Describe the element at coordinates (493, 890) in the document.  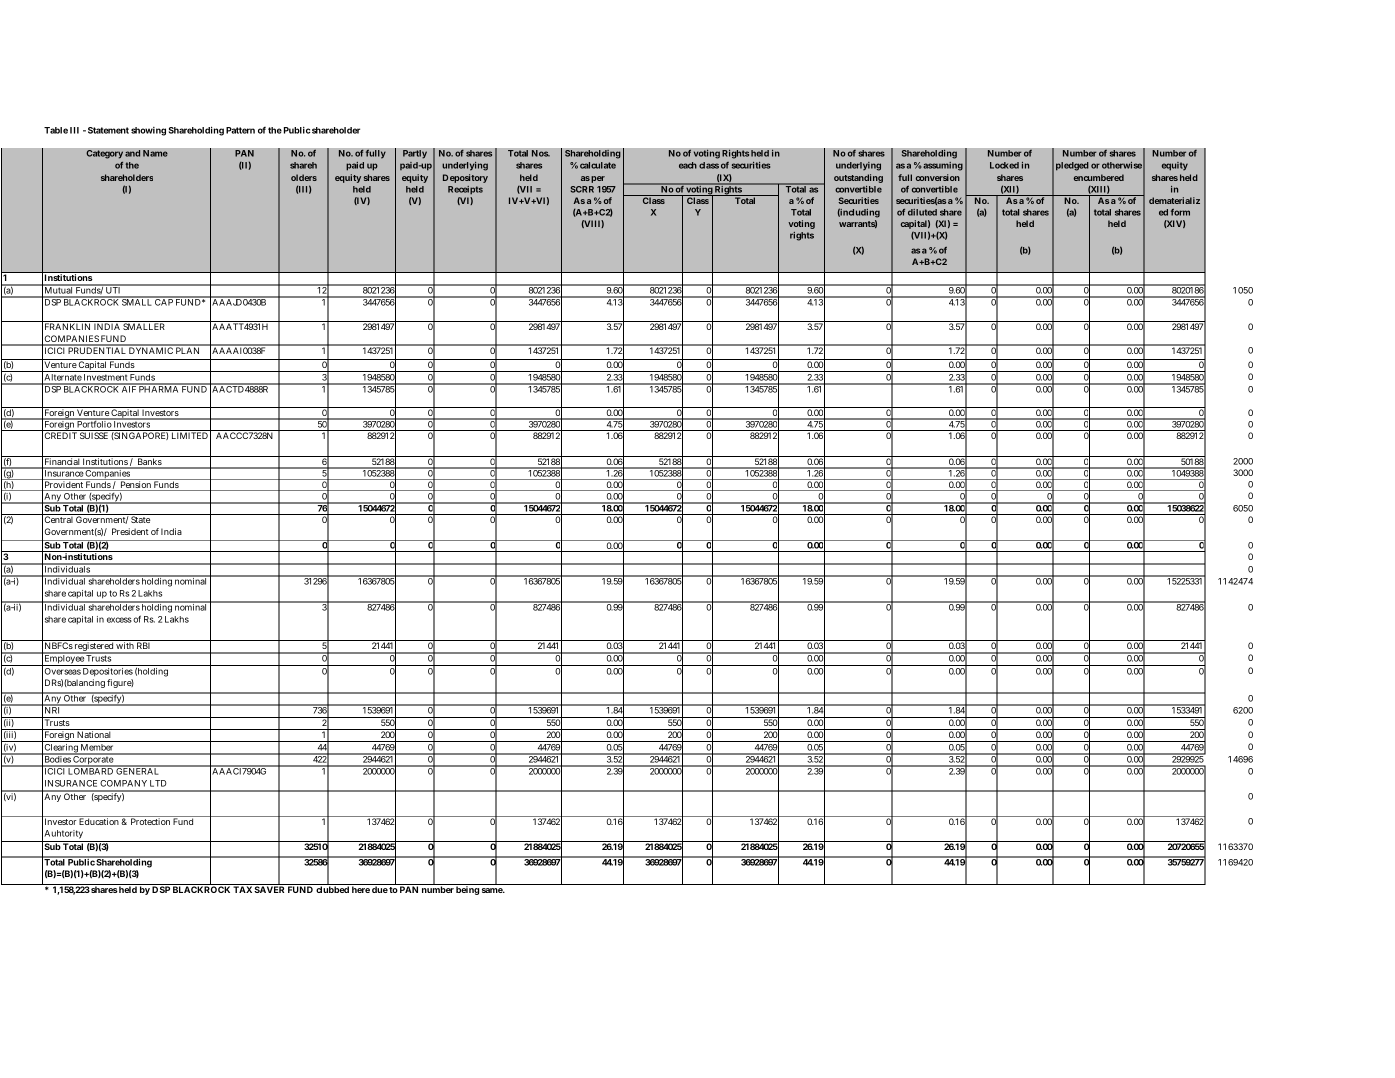
I see `same` at that location.
